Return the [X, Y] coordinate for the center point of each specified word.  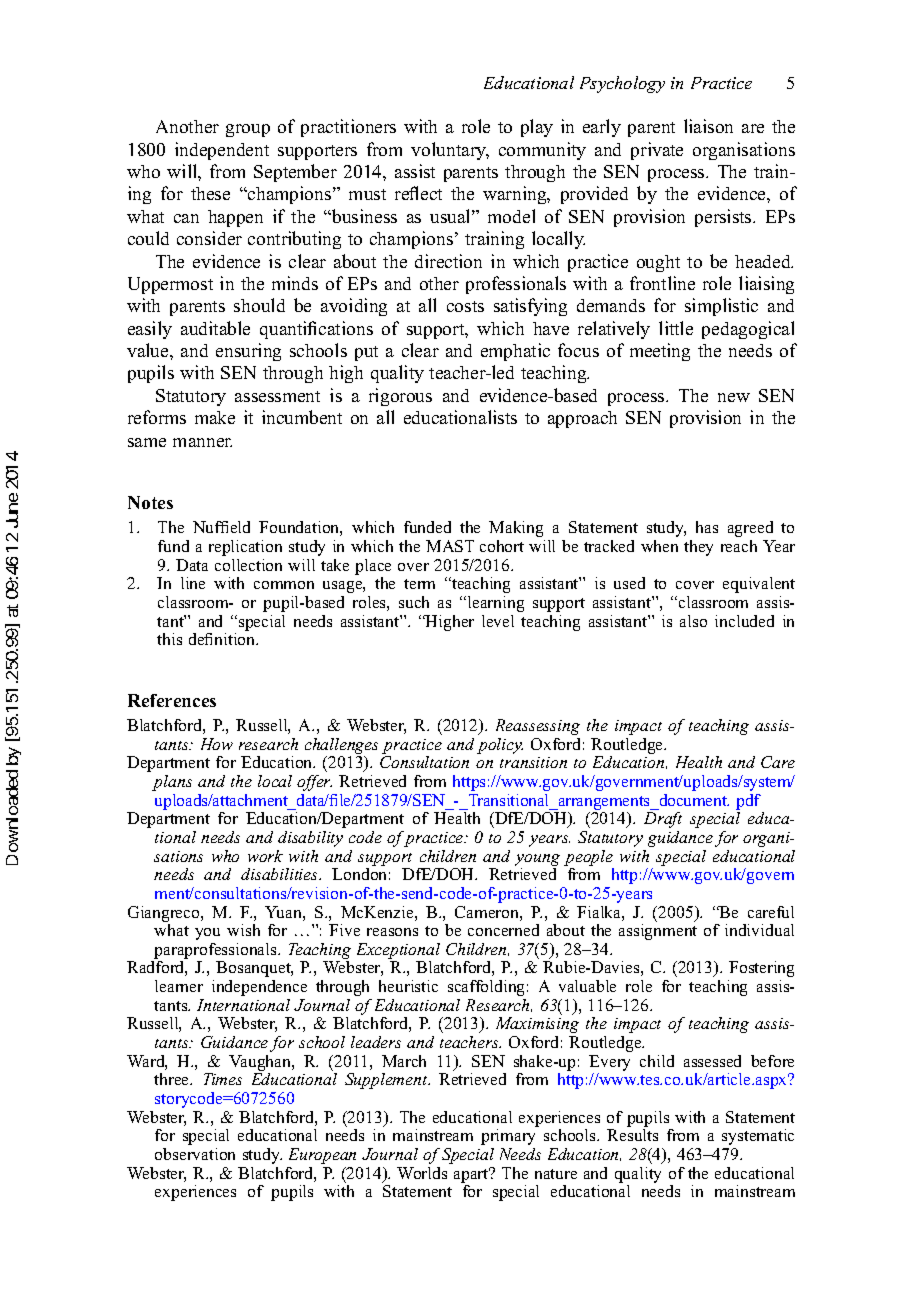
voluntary [450, 151]
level [498, 621]
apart [472, 1175]
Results [632, 1135]
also [693, 621]
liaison [708, 126]
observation [195, 1154]
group [248, 130]
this [169, 639]
